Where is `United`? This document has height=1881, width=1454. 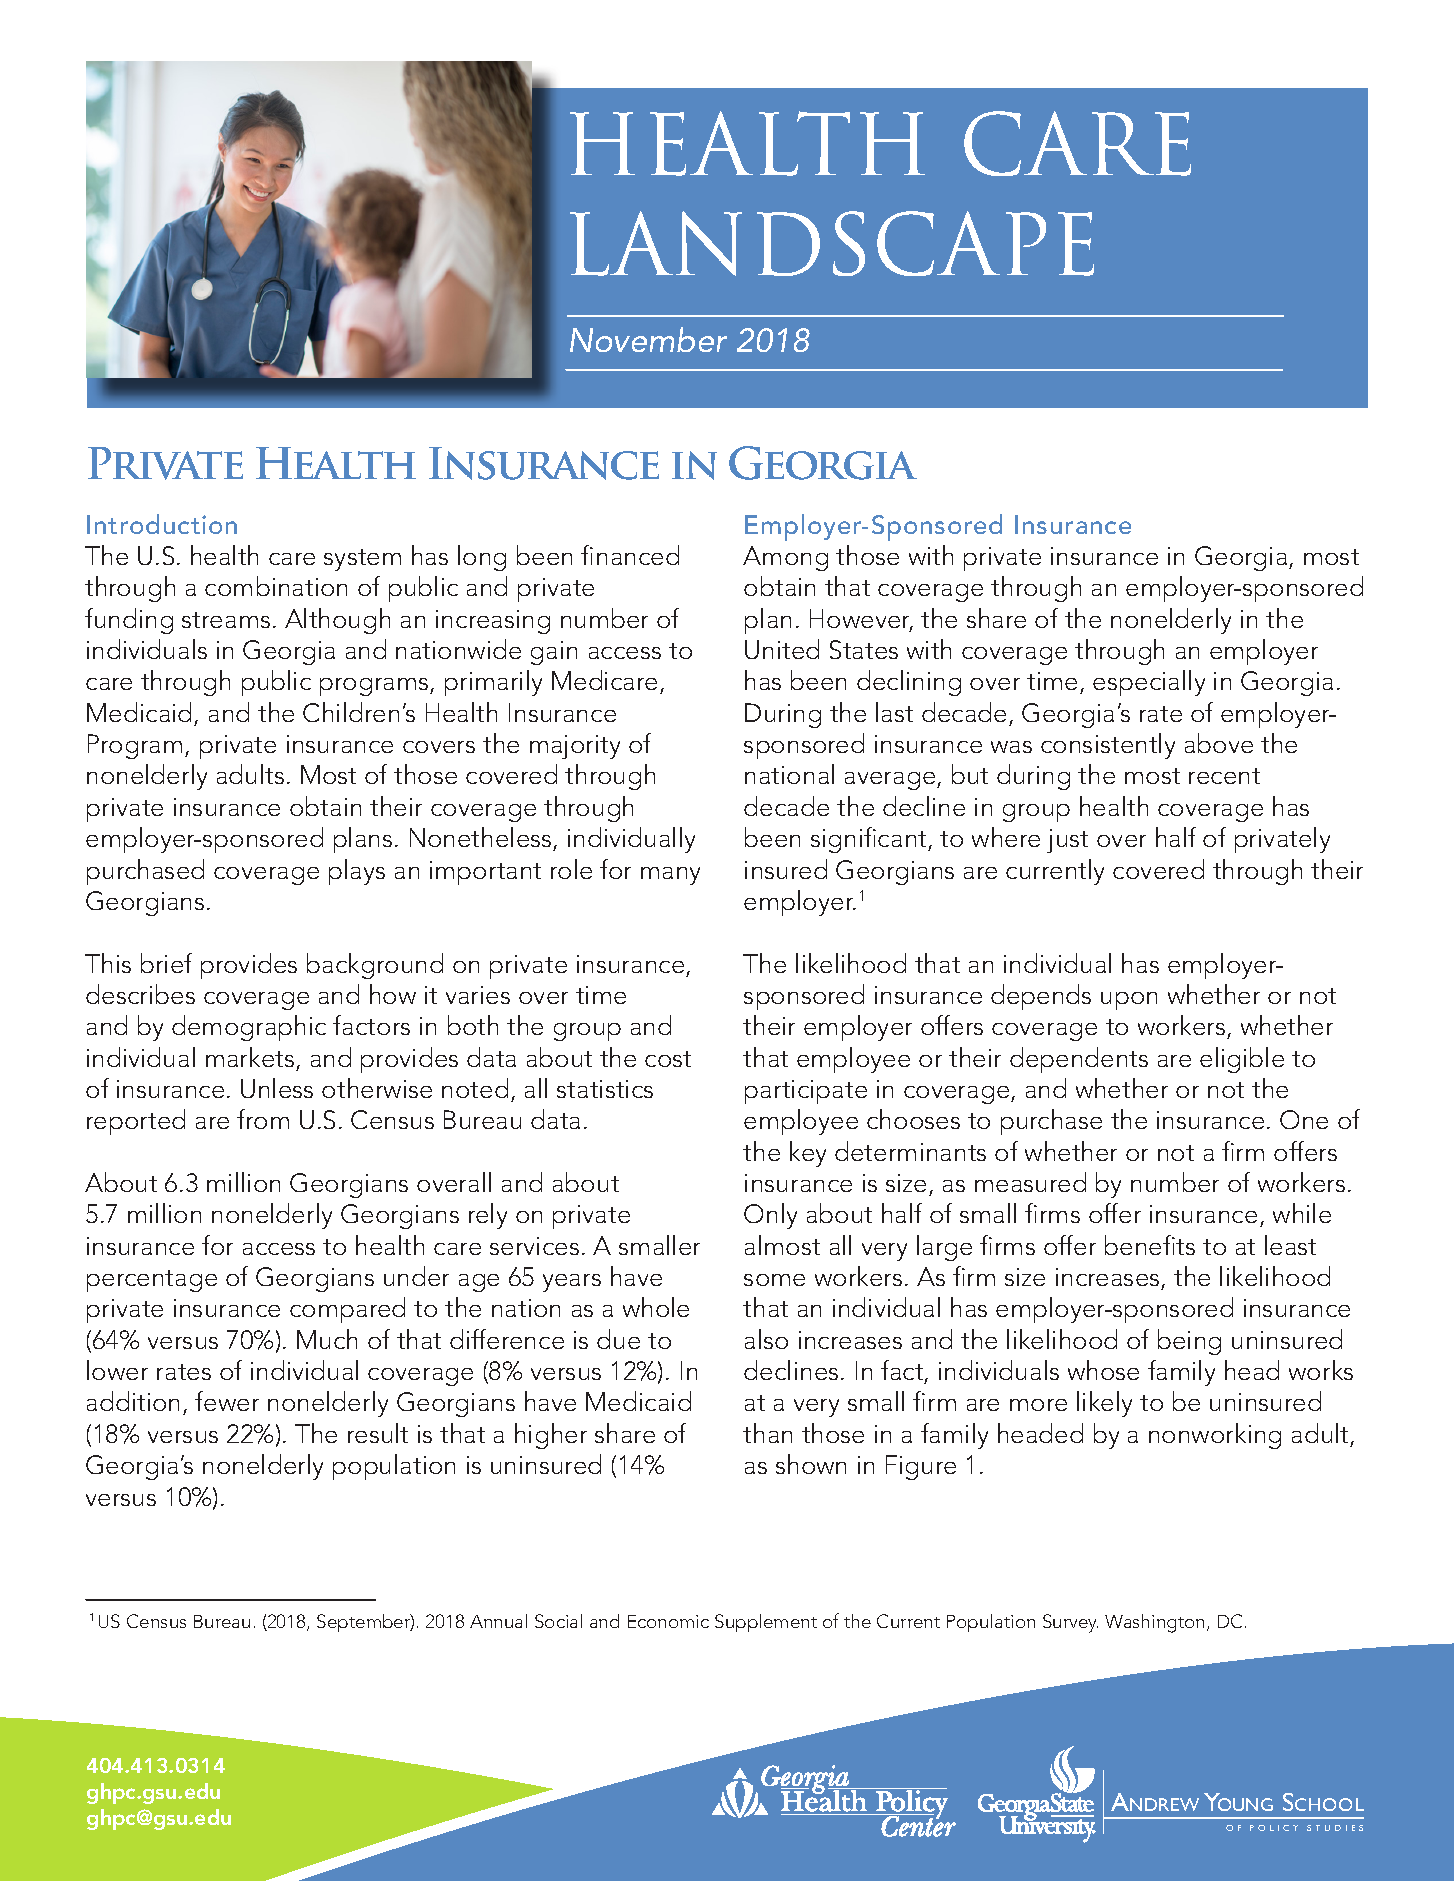 United is located at coordinates (782, 649).
